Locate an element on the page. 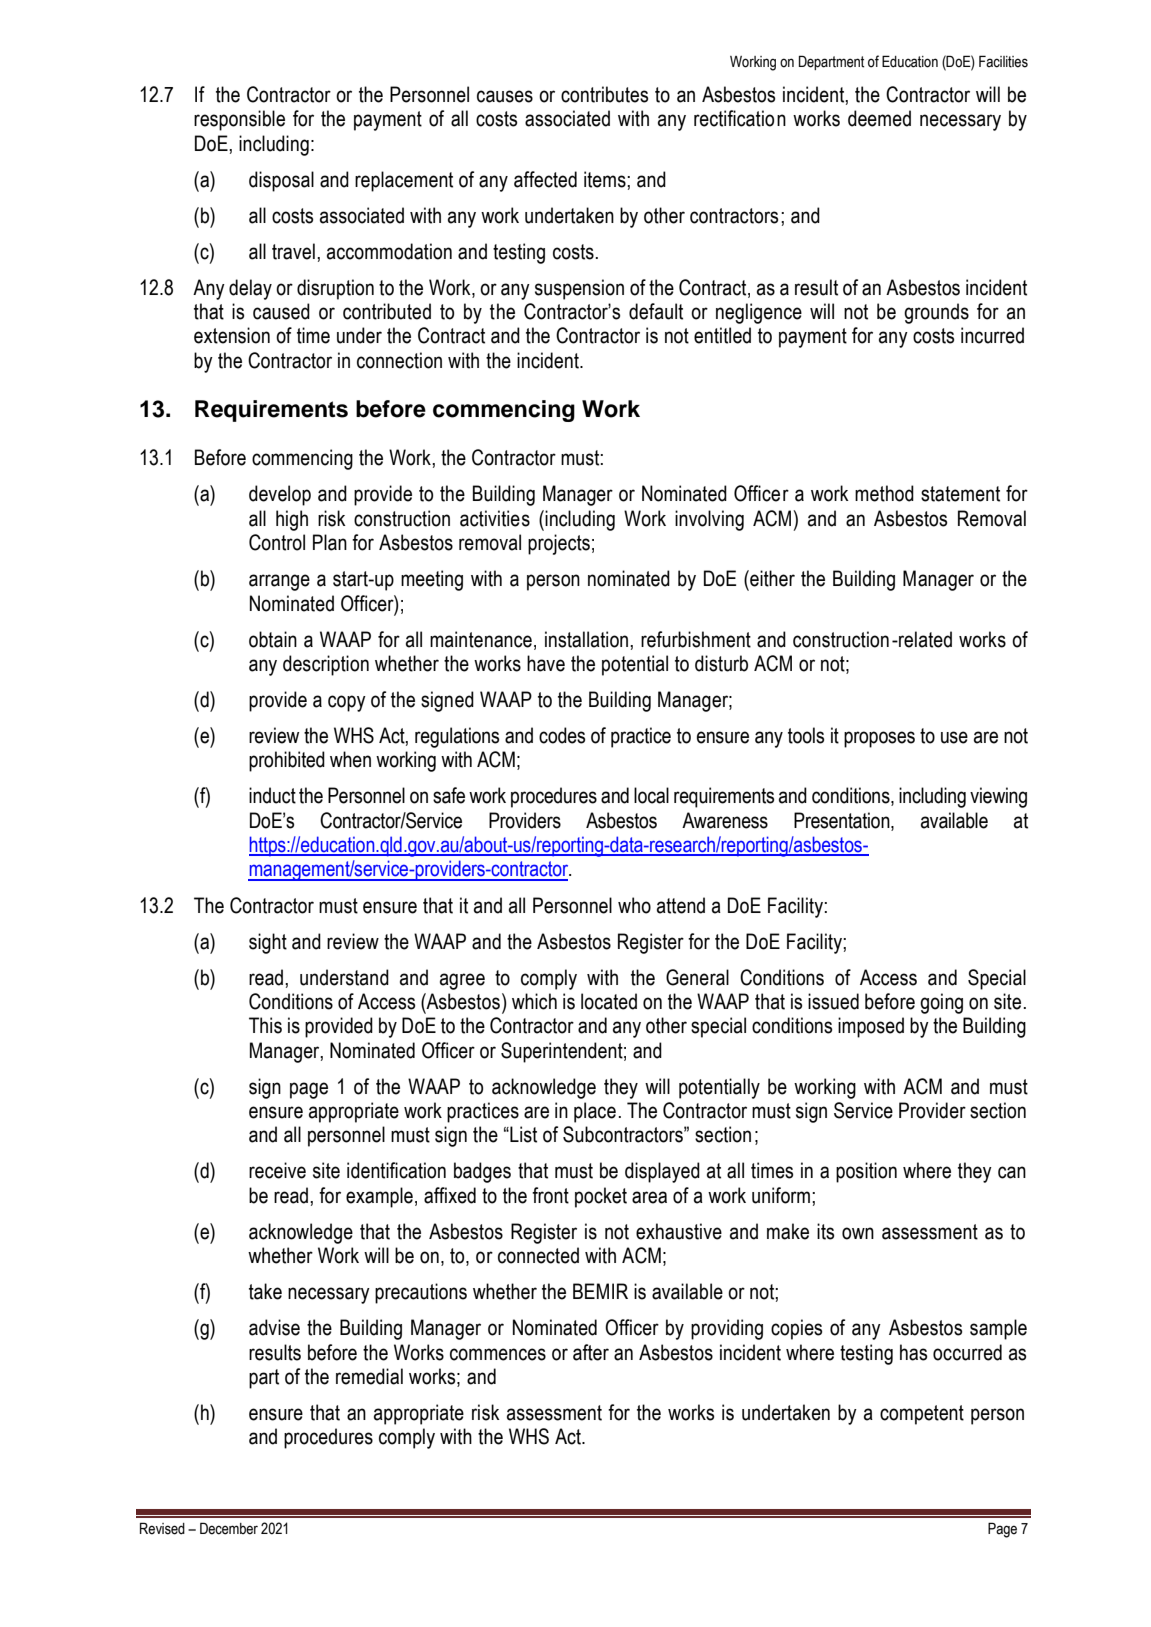  after is located at coordinates (591, 1352).
